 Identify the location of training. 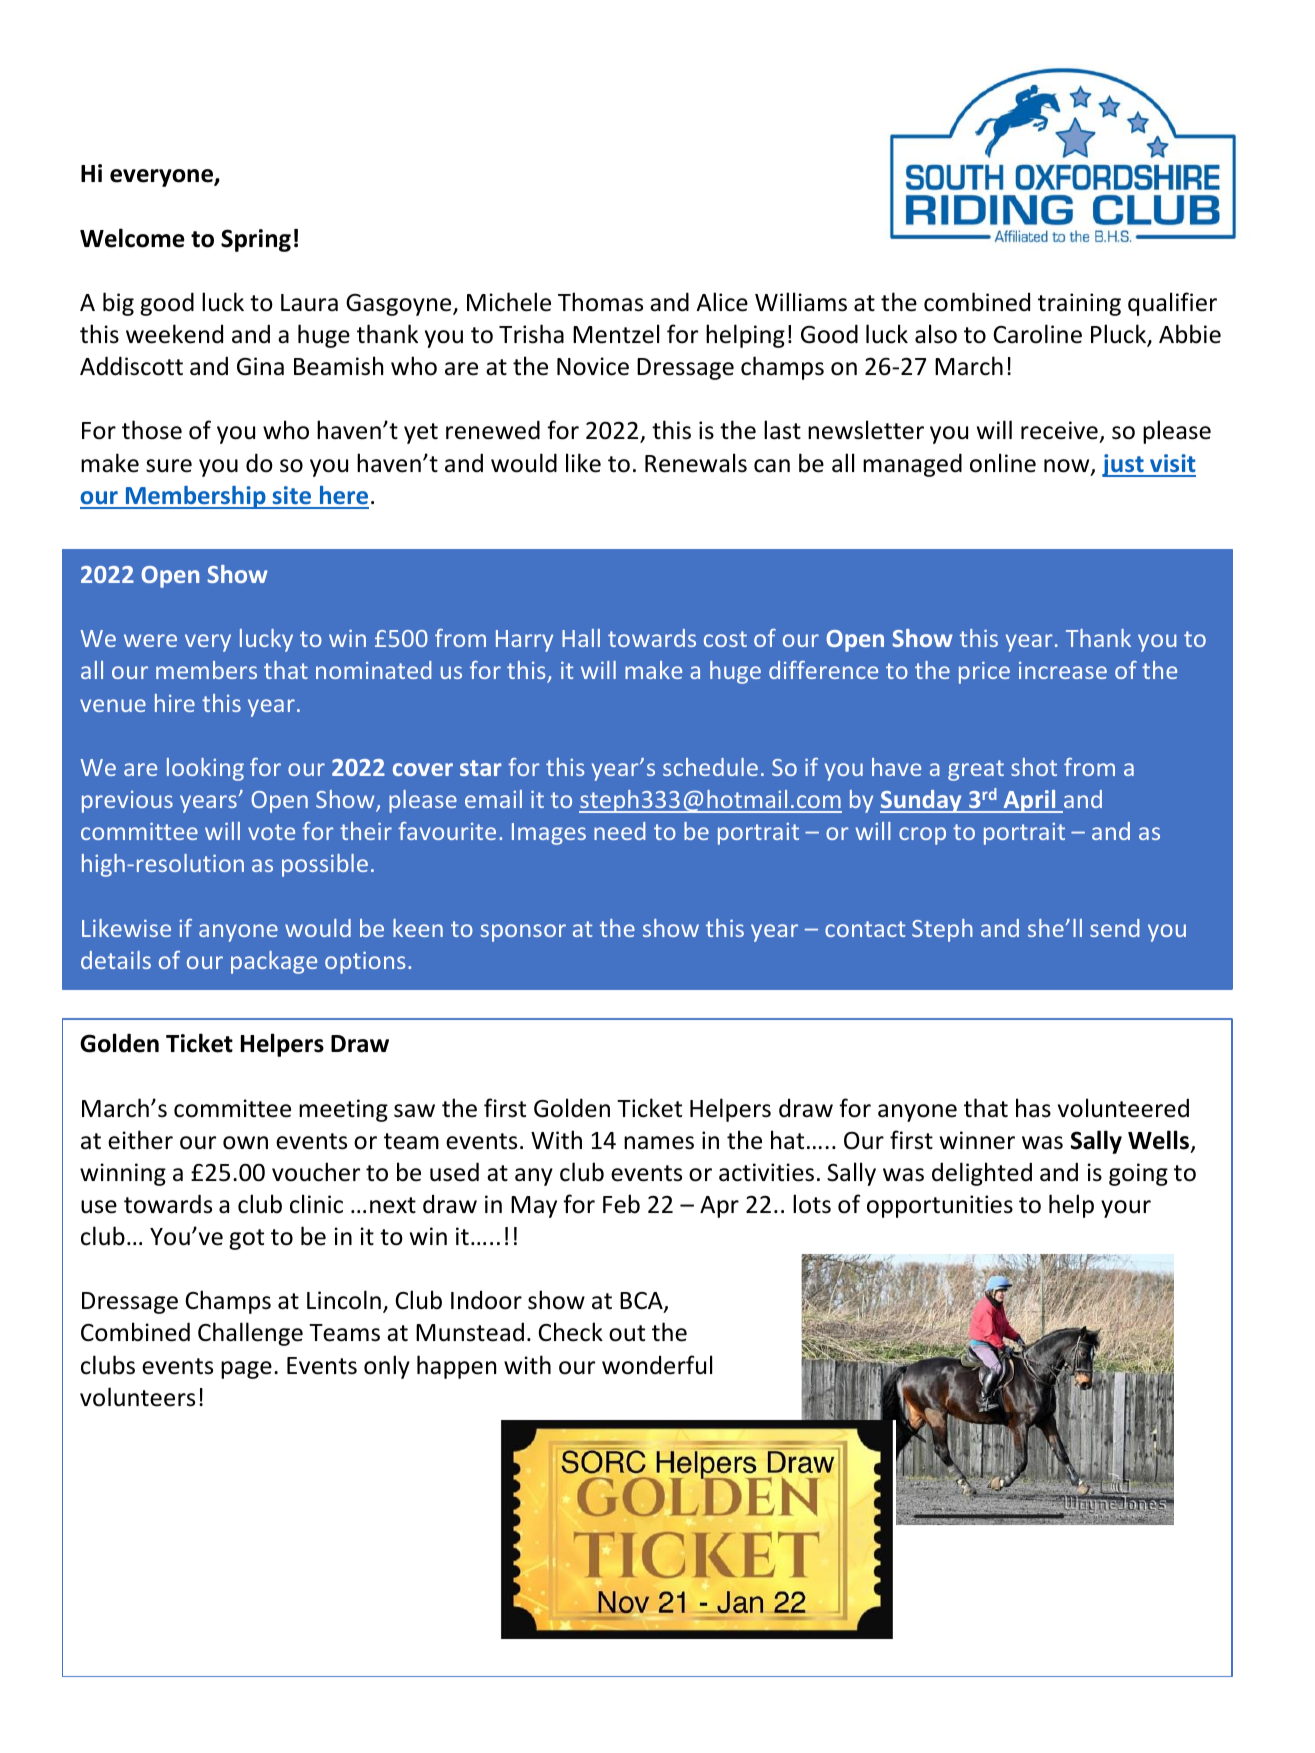
(1079, 304).
